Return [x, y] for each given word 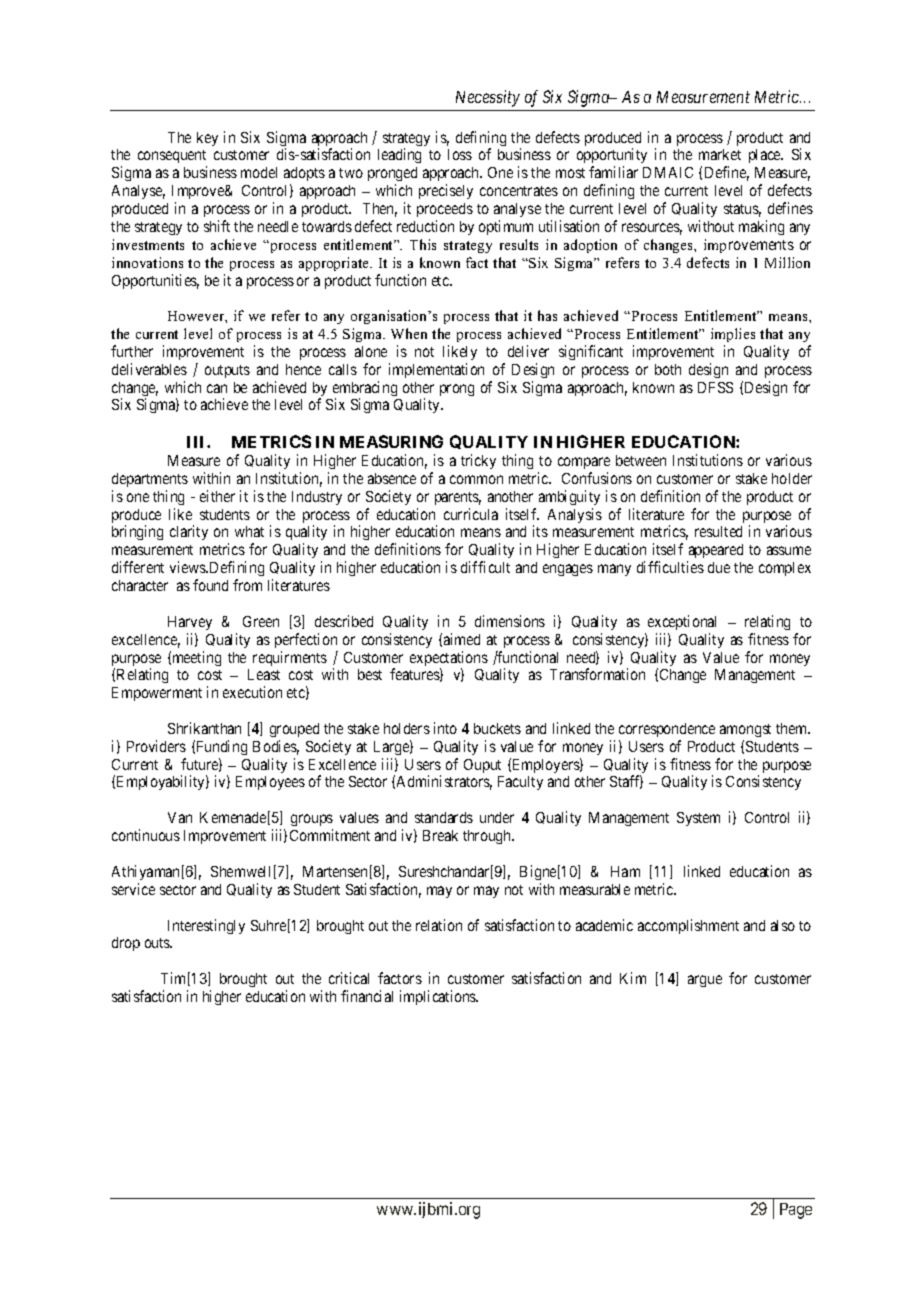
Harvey [190, 623]
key [207, 139]
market [720, 154]
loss [460, 154]
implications [439, 997]
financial [367, 996]
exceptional [682, 622]
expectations [449, 660]
